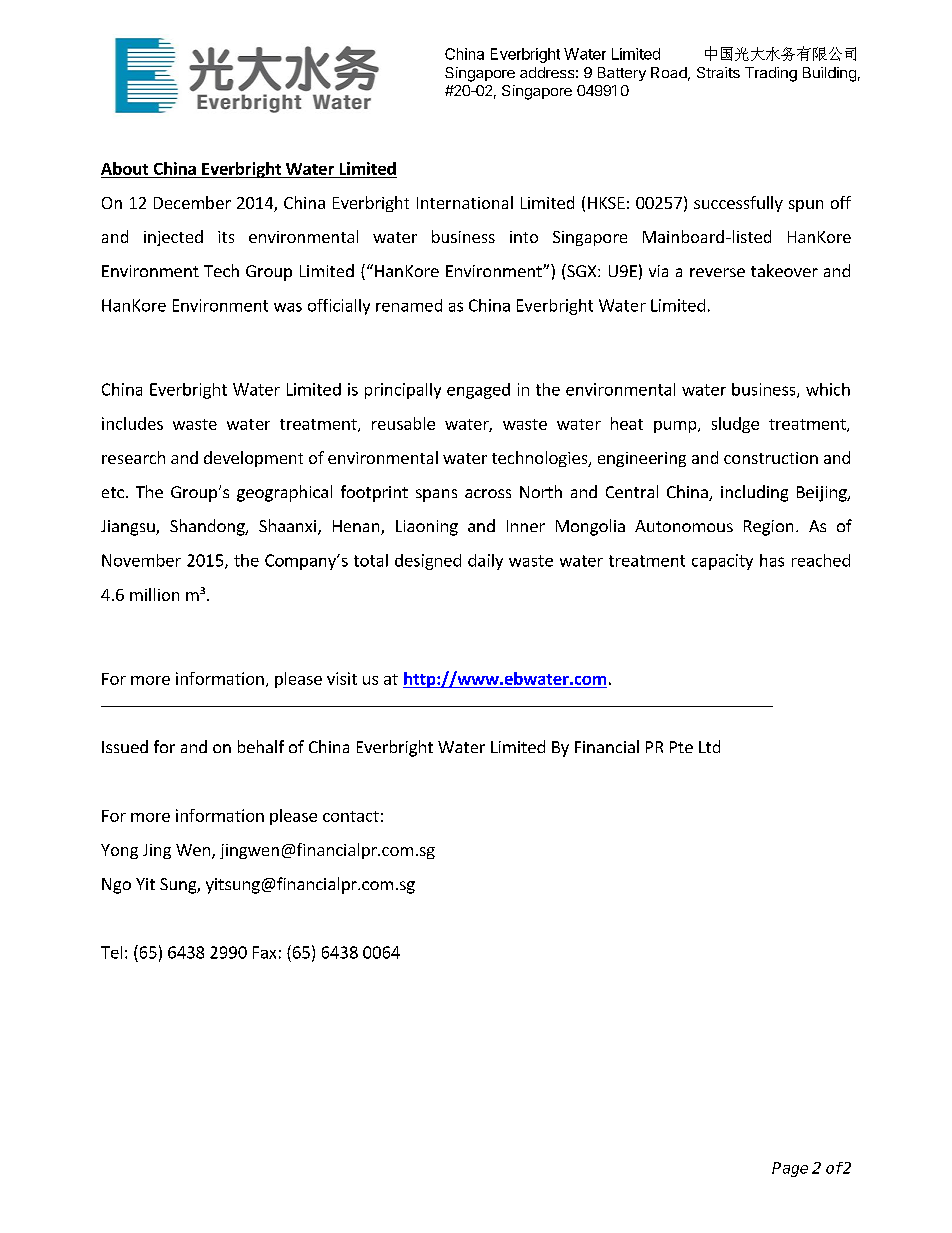 Image resolution: width=952 pixels, height=1233 pixels. Describe the element at coordinates (709, 746) in the image. I see `Ltd` at that location.
